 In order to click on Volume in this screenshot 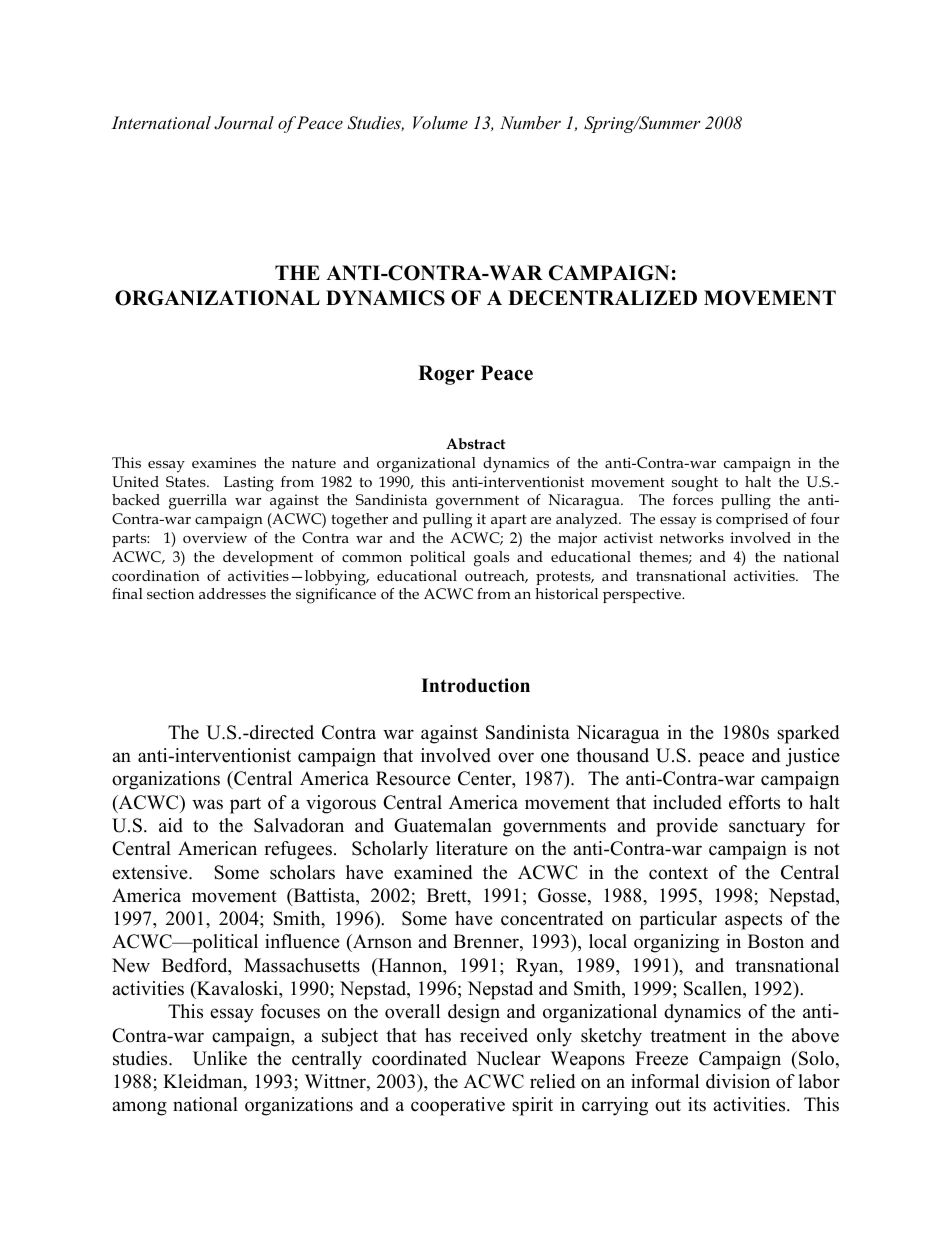, I will do `click(440, 122)`.
